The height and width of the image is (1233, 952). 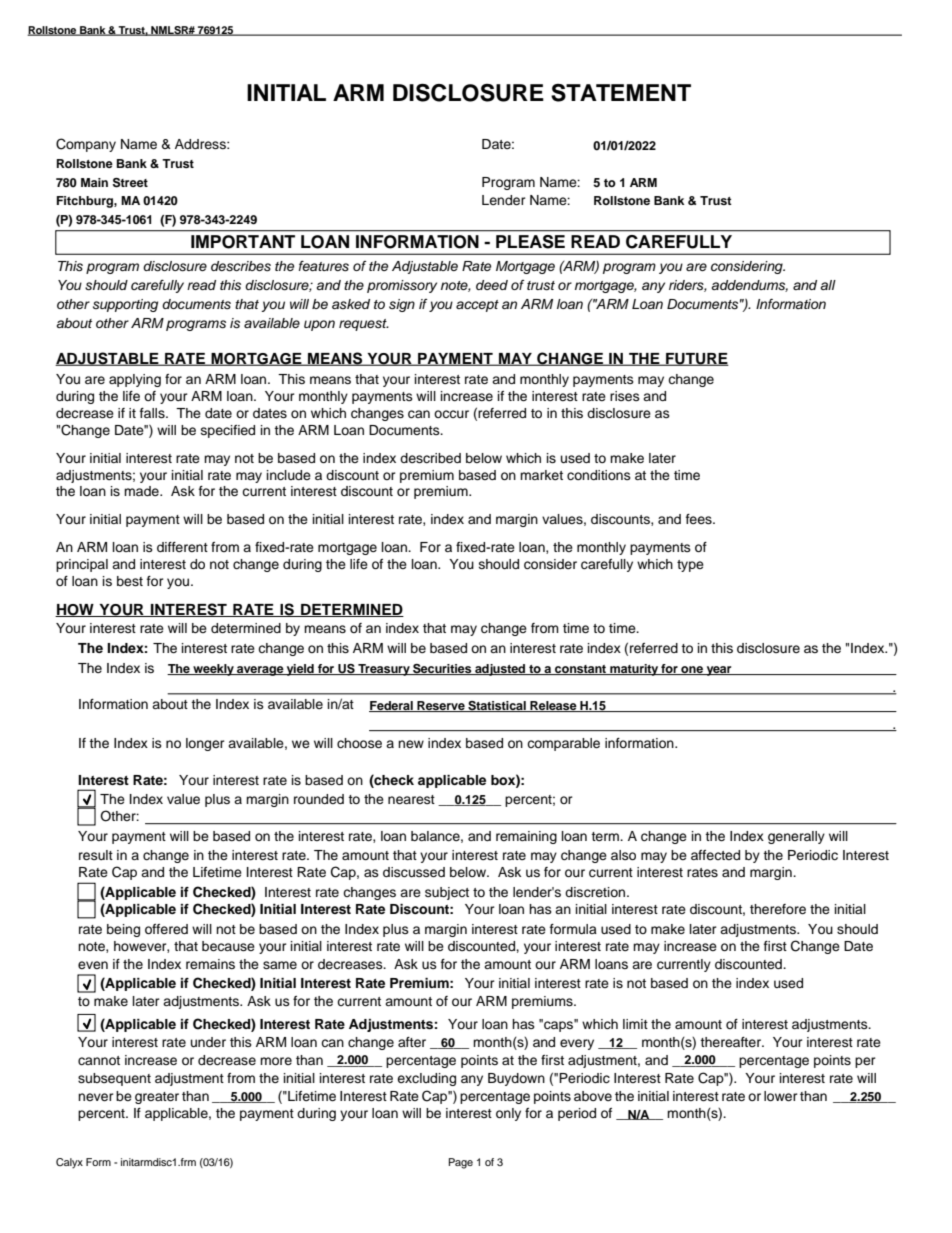 I want to click on greater, so click(x=157, y=1098).
